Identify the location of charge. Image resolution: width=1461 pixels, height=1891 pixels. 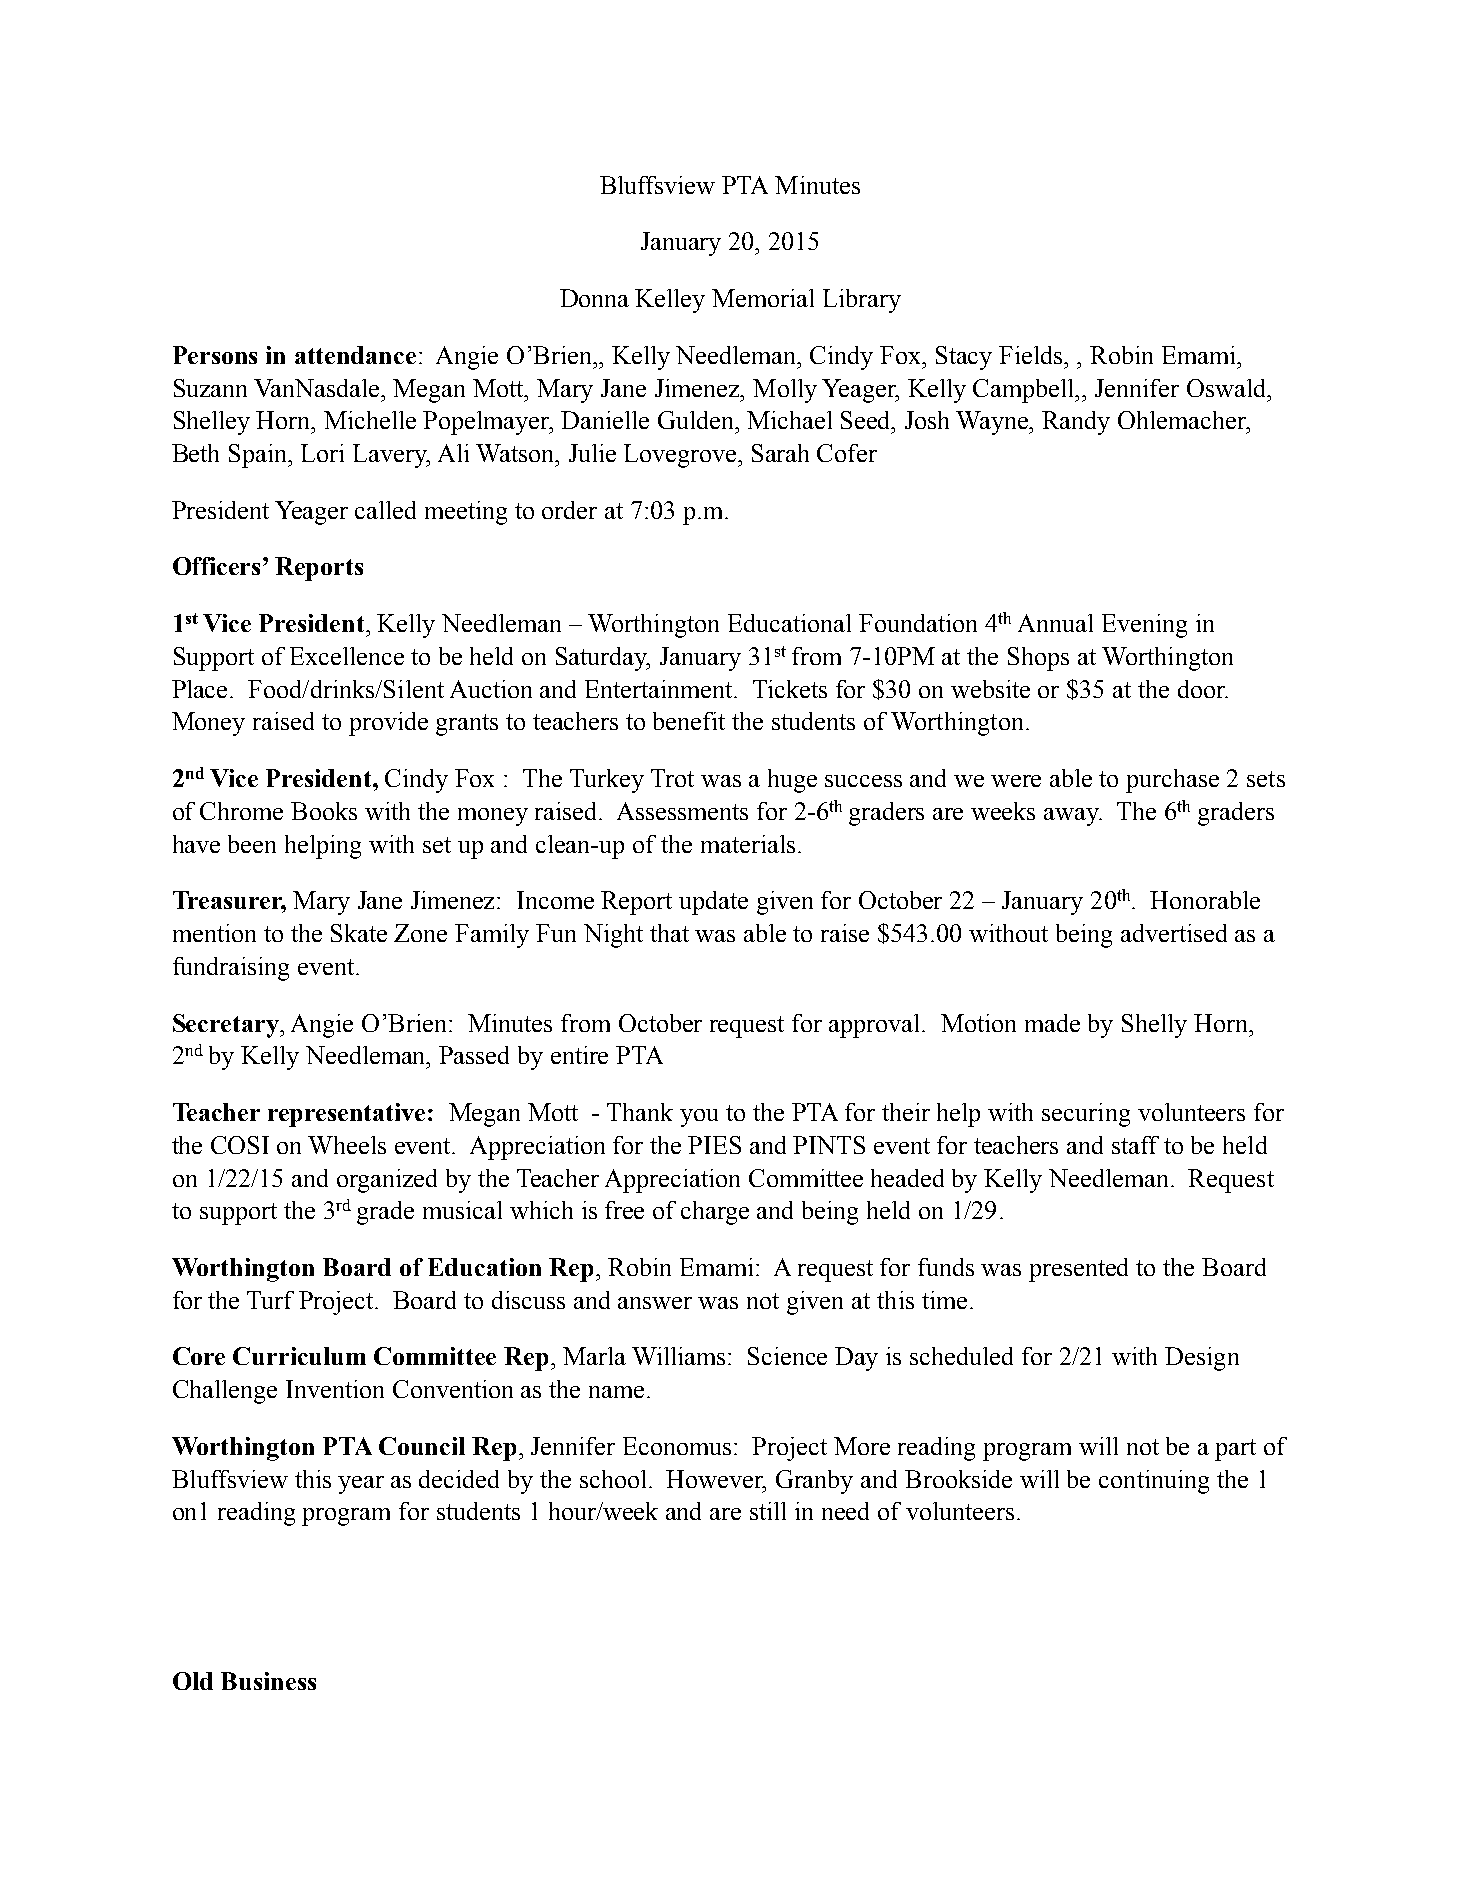
(715, 1213).
